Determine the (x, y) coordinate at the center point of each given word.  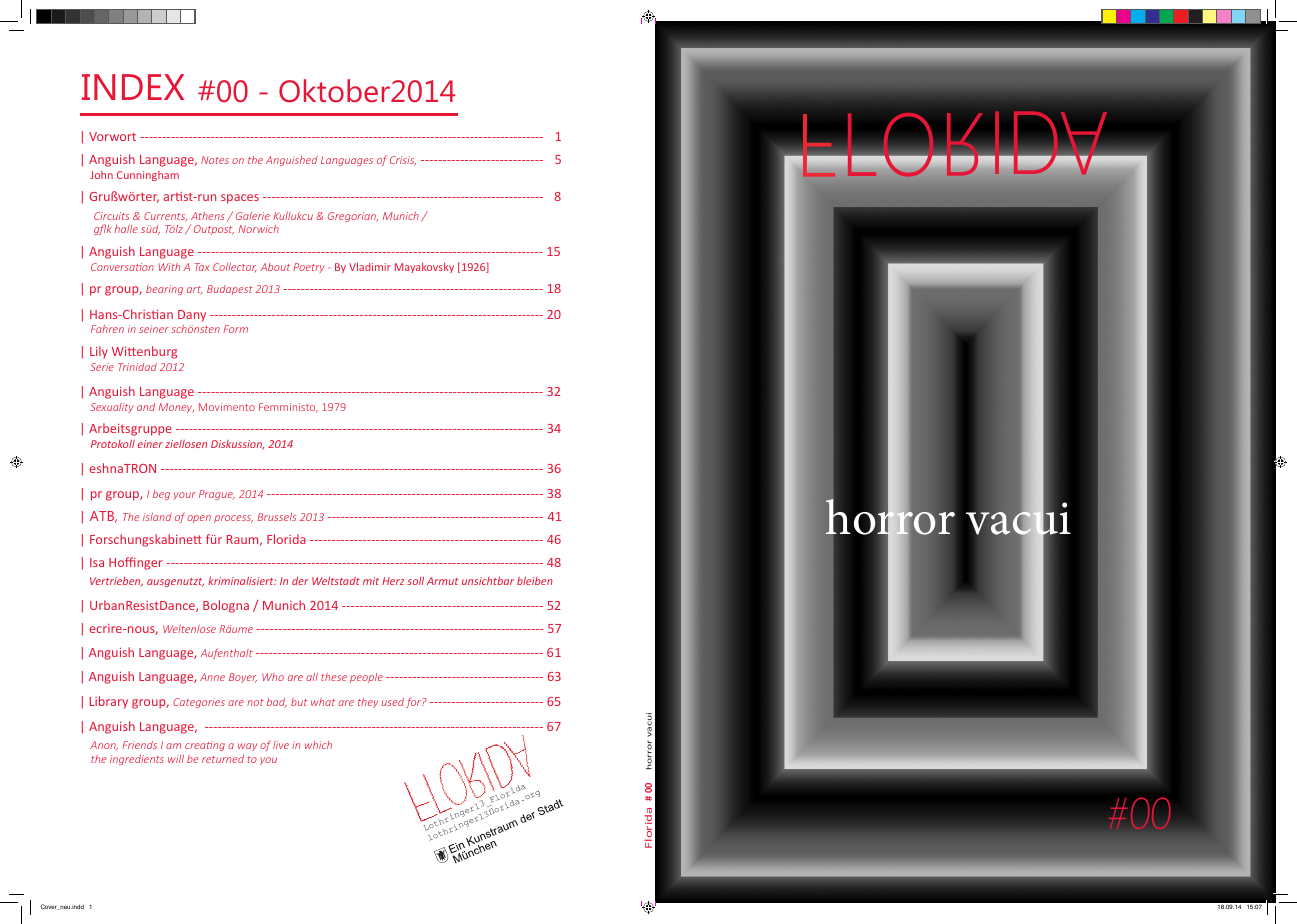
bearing (164, 290)
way (247, 747)
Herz (393, 581)
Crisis (403, 161)
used (393, 702)
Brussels (277, 517)
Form (236, 329)
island (157, 517)
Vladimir (370, 267)
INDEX (133, 87)
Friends (140, 745)
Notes (215, 160)
